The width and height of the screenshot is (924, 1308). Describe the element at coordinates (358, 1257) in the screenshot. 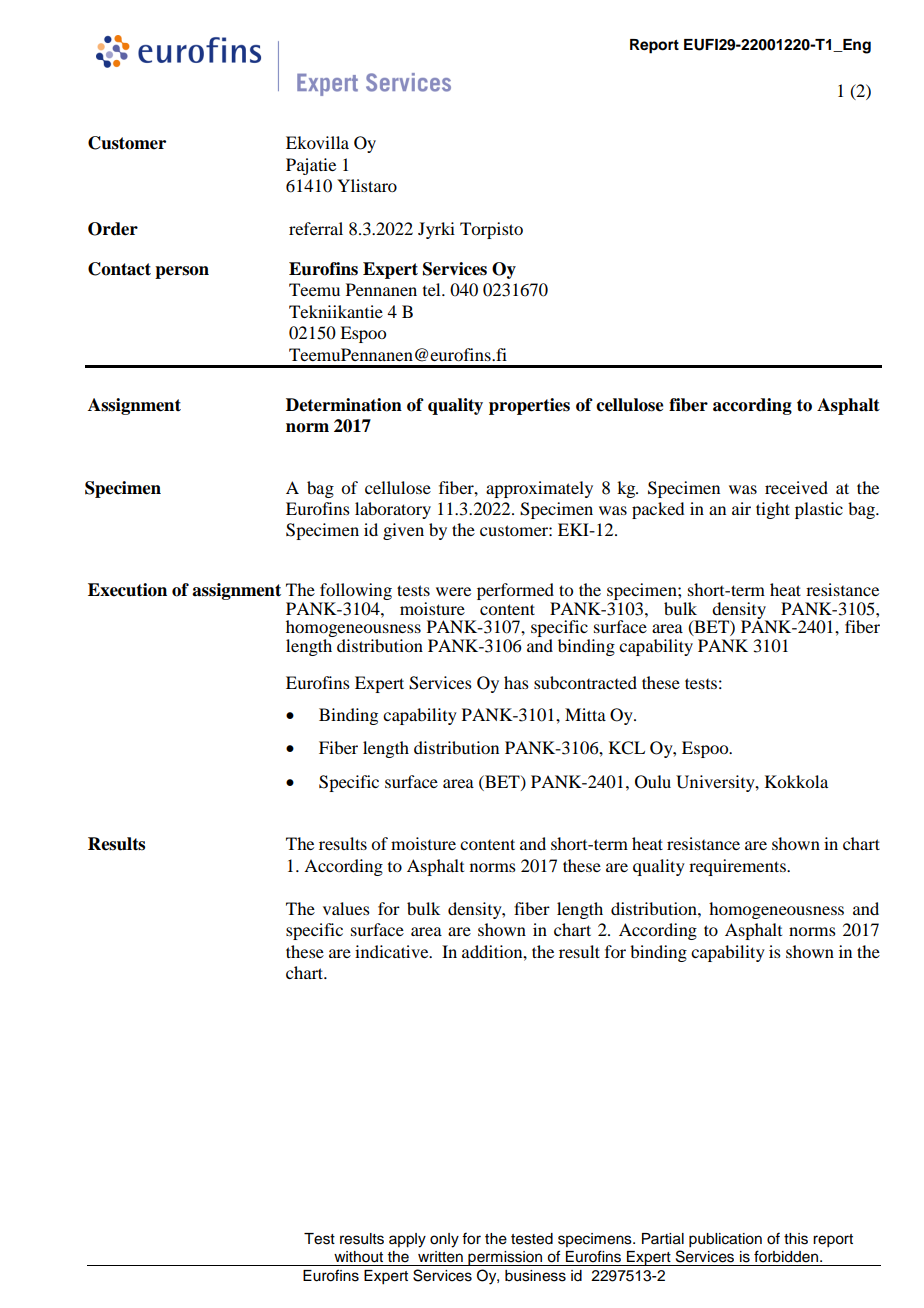

I see `without` at that location.
